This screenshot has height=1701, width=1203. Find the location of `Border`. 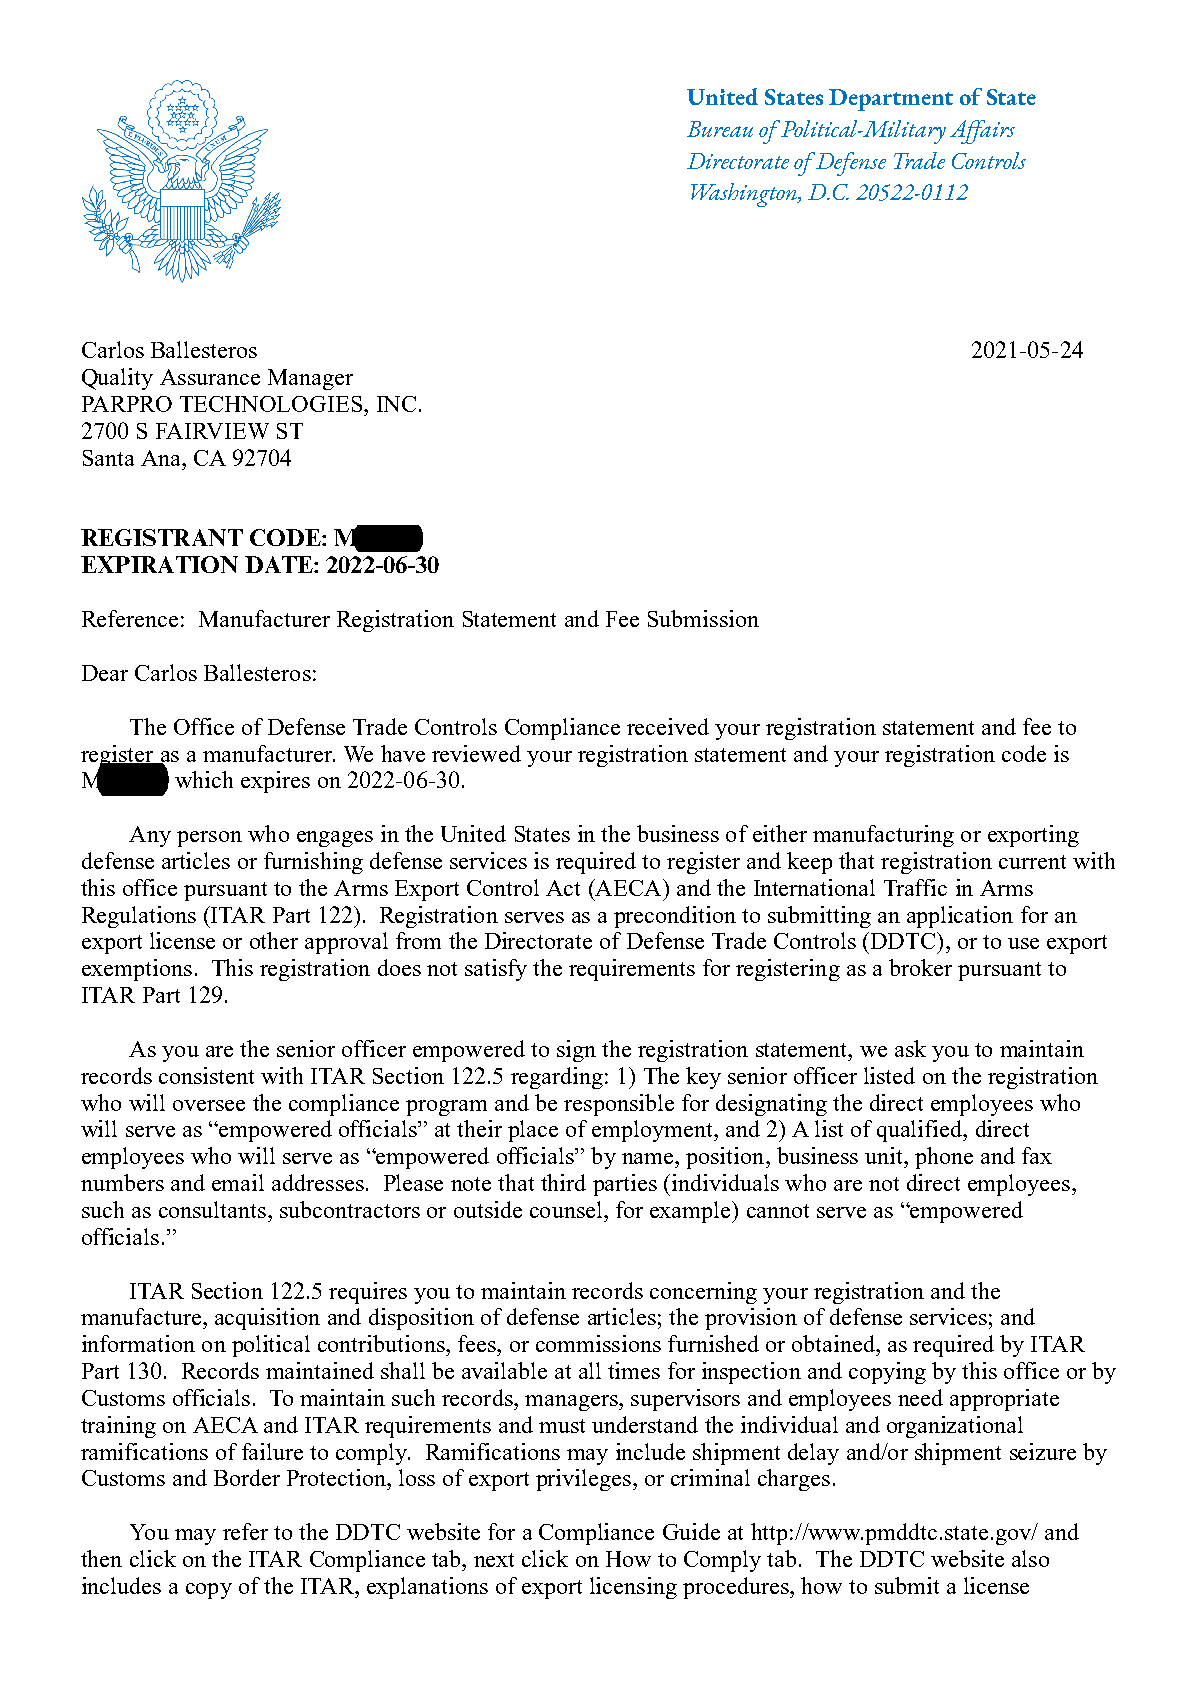

Border is located at coordinates (247, 1477).
